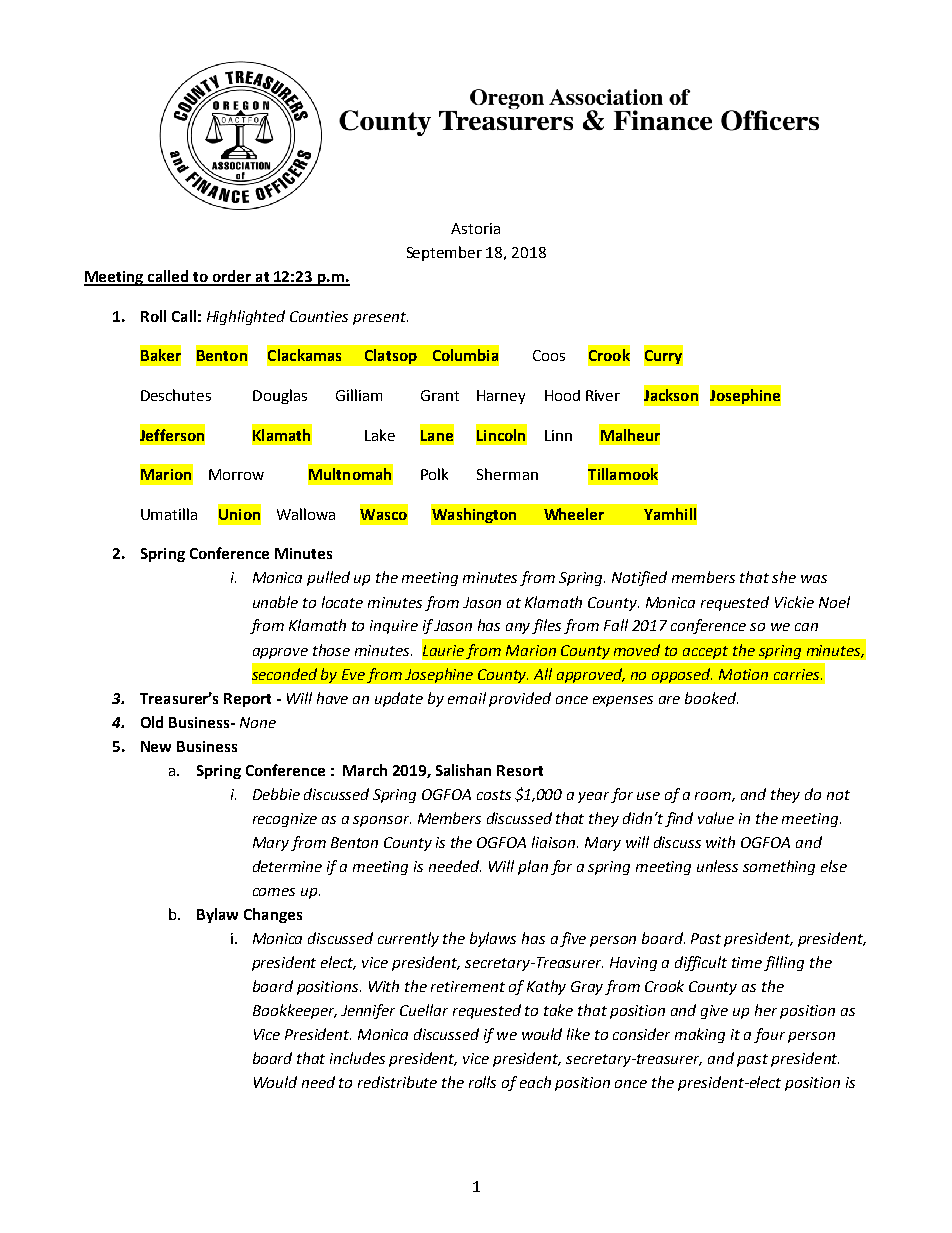 Image resolution: width=952 pixels, height=1233 pixels. I want to click on Bookkeeper, so click(295, 1011).
